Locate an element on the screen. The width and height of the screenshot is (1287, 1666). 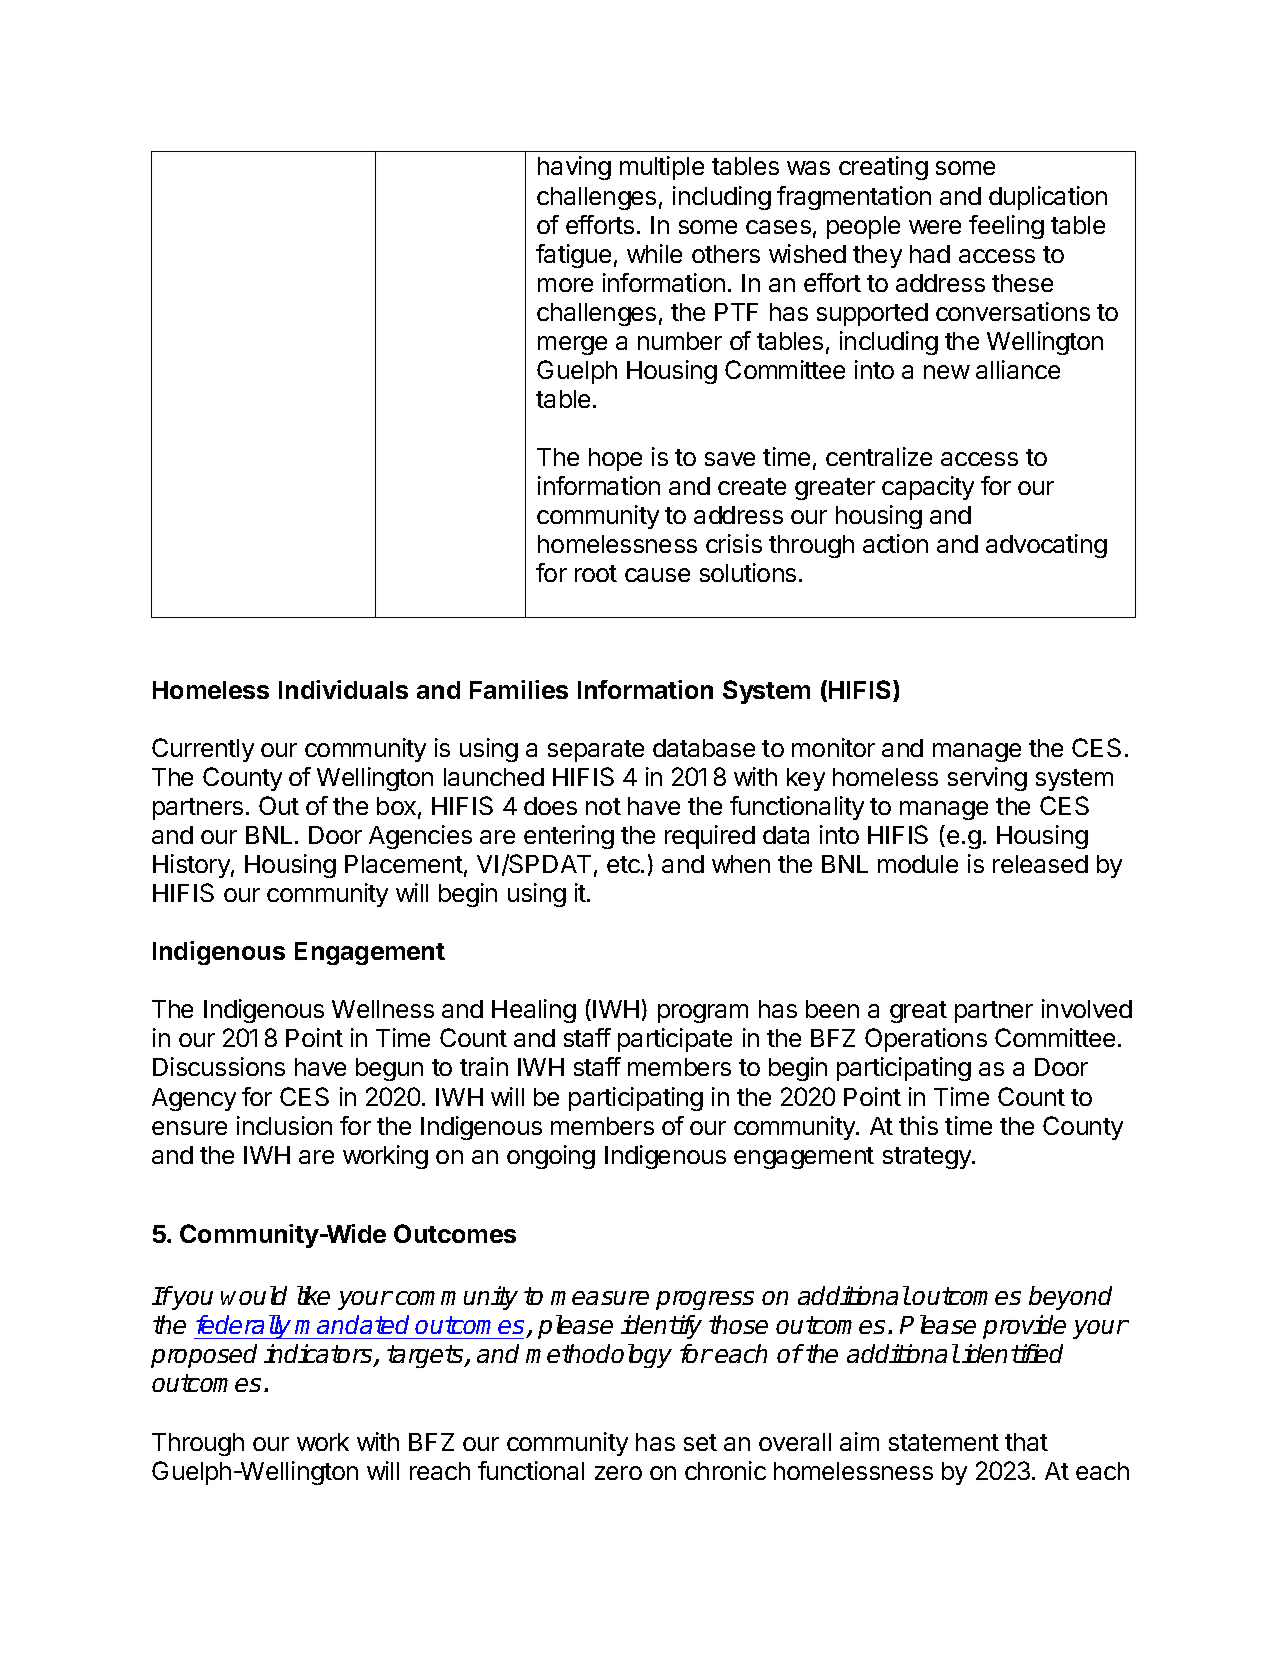
hope is located at coordinates (615, 459).
